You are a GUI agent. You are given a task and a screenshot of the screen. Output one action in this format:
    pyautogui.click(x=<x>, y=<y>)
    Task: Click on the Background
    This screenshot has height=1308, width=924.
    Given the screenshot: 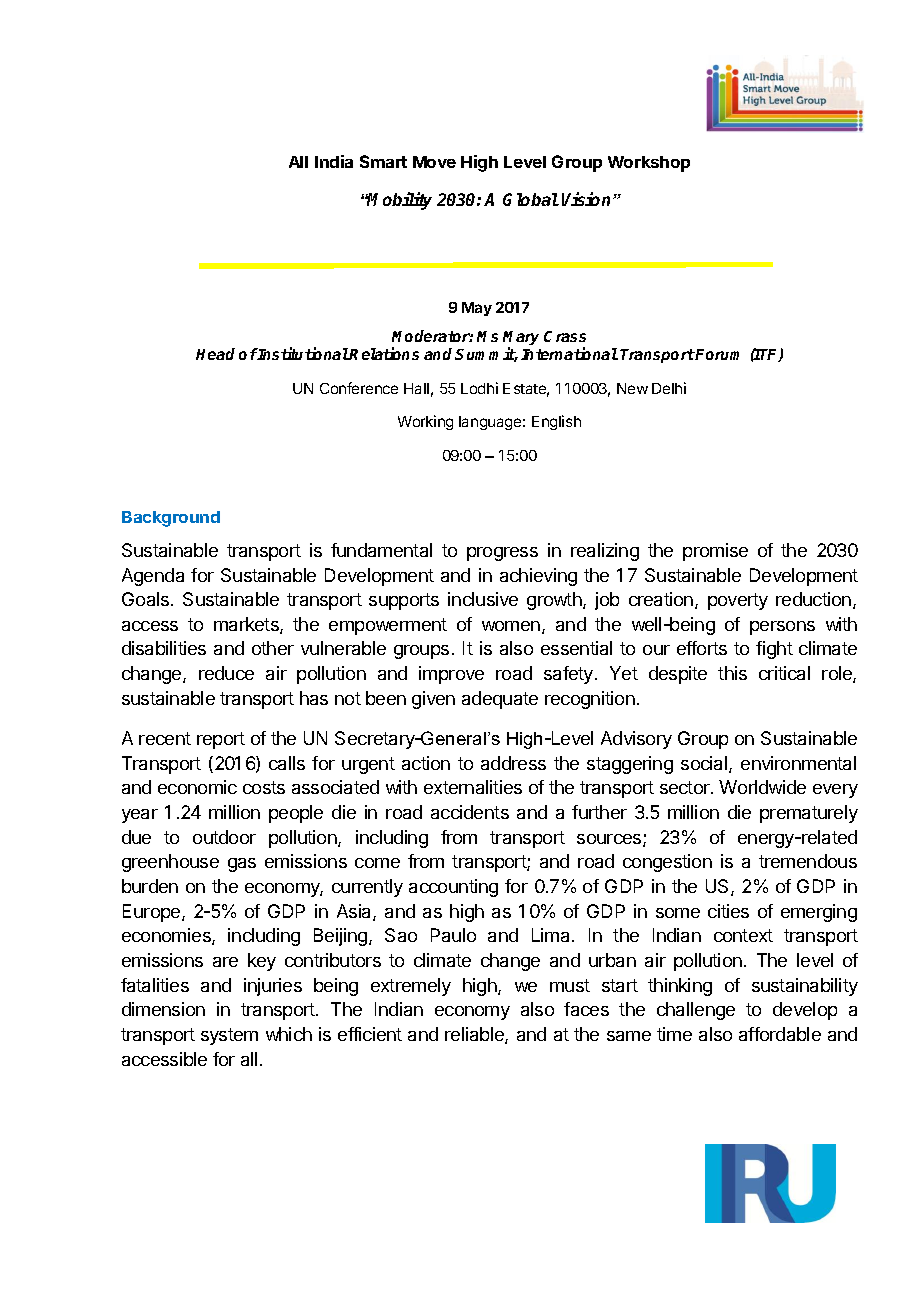 What is the action you would take?
    pyautogui.click(x=171, y=519)
